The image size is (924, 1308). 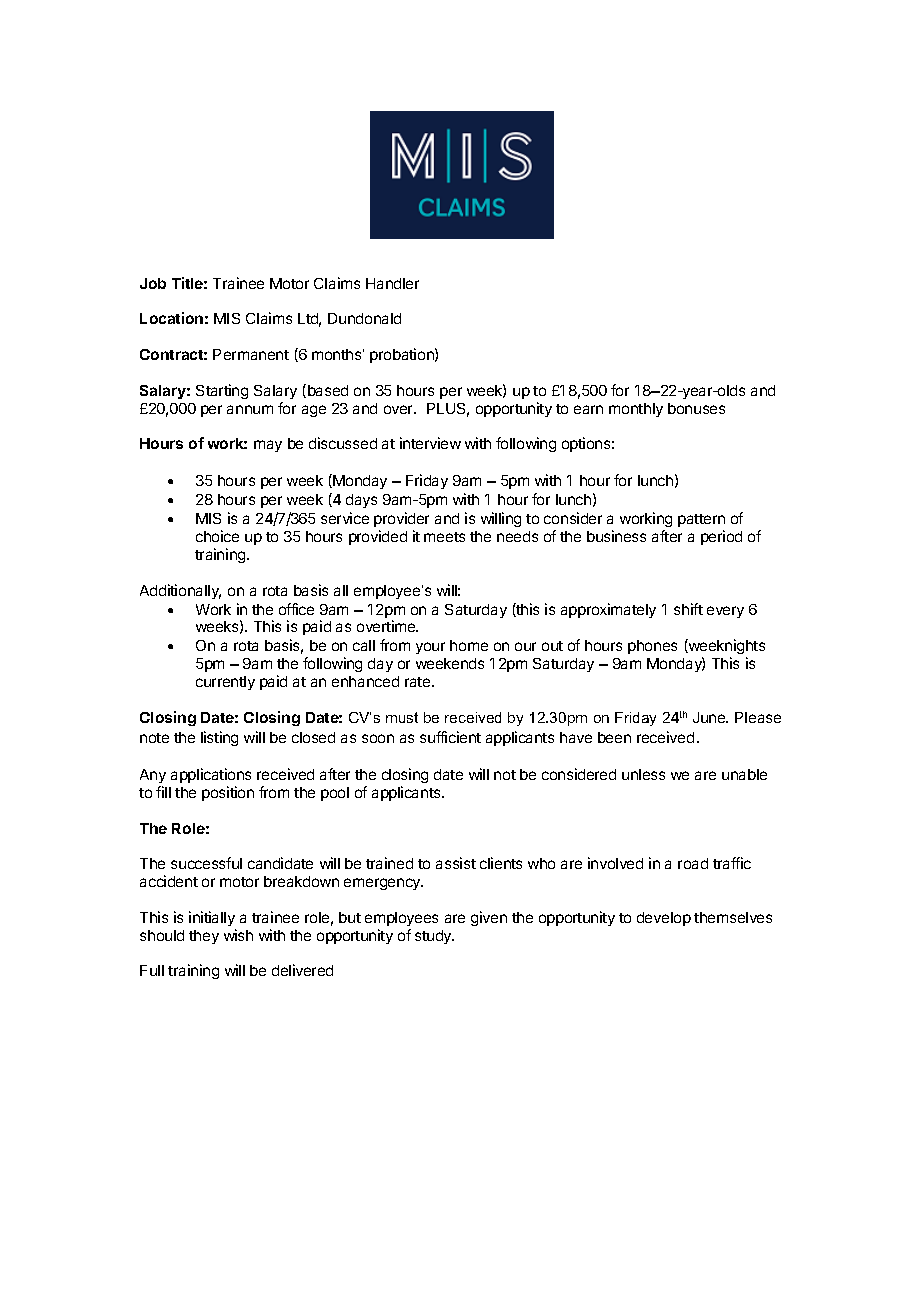 I want to click on listing, so click(x=219, y=738).
